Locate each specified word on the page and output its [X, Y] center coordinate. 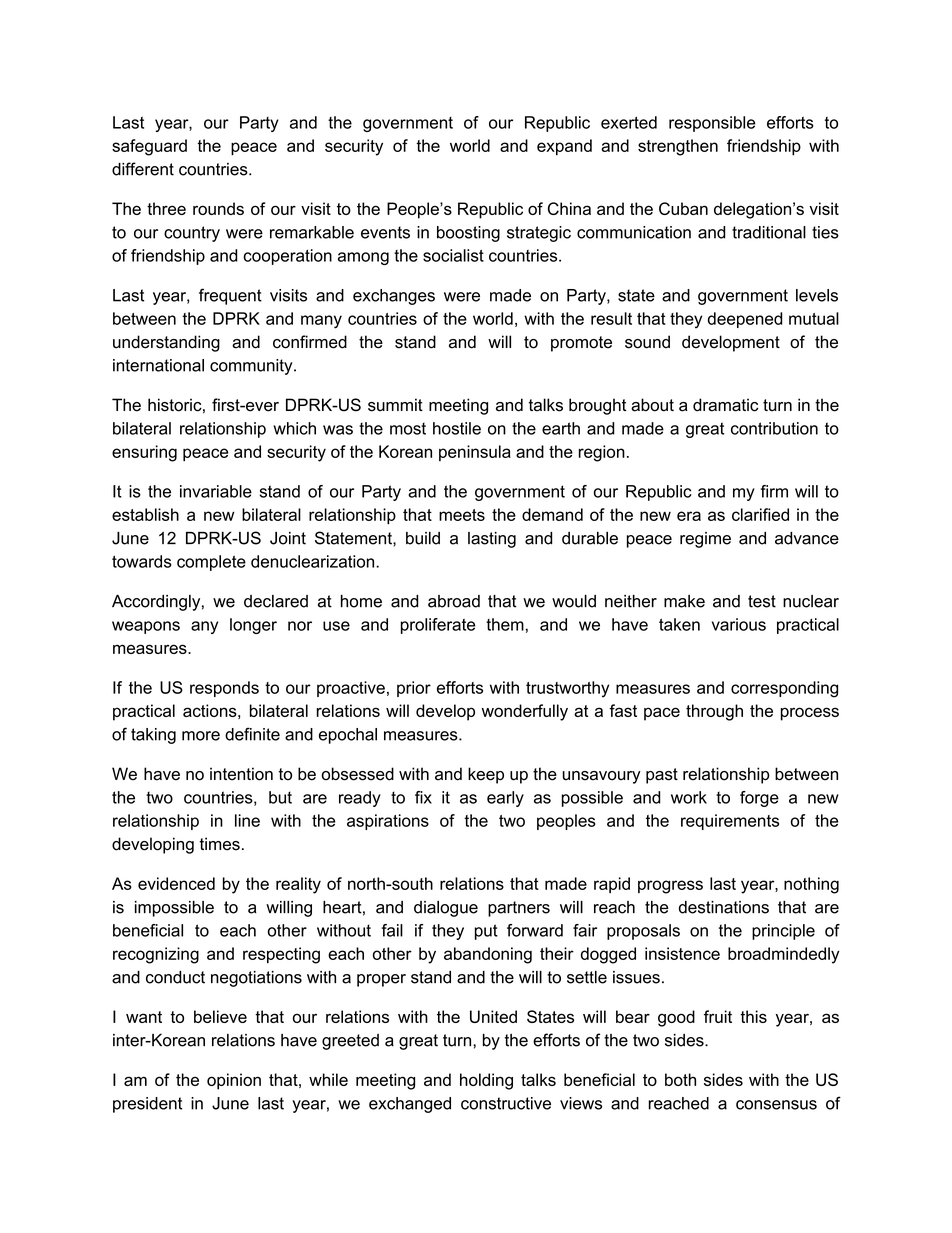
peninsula [475, 453]
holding [486, 1081]
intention [241, 774]
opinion [234, 1081]
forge [759, 799]
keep [486, 775]
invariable [216, 491]
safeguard [149, 147]
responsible [712, 124]
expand [564, 147]
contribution [774, 428]
